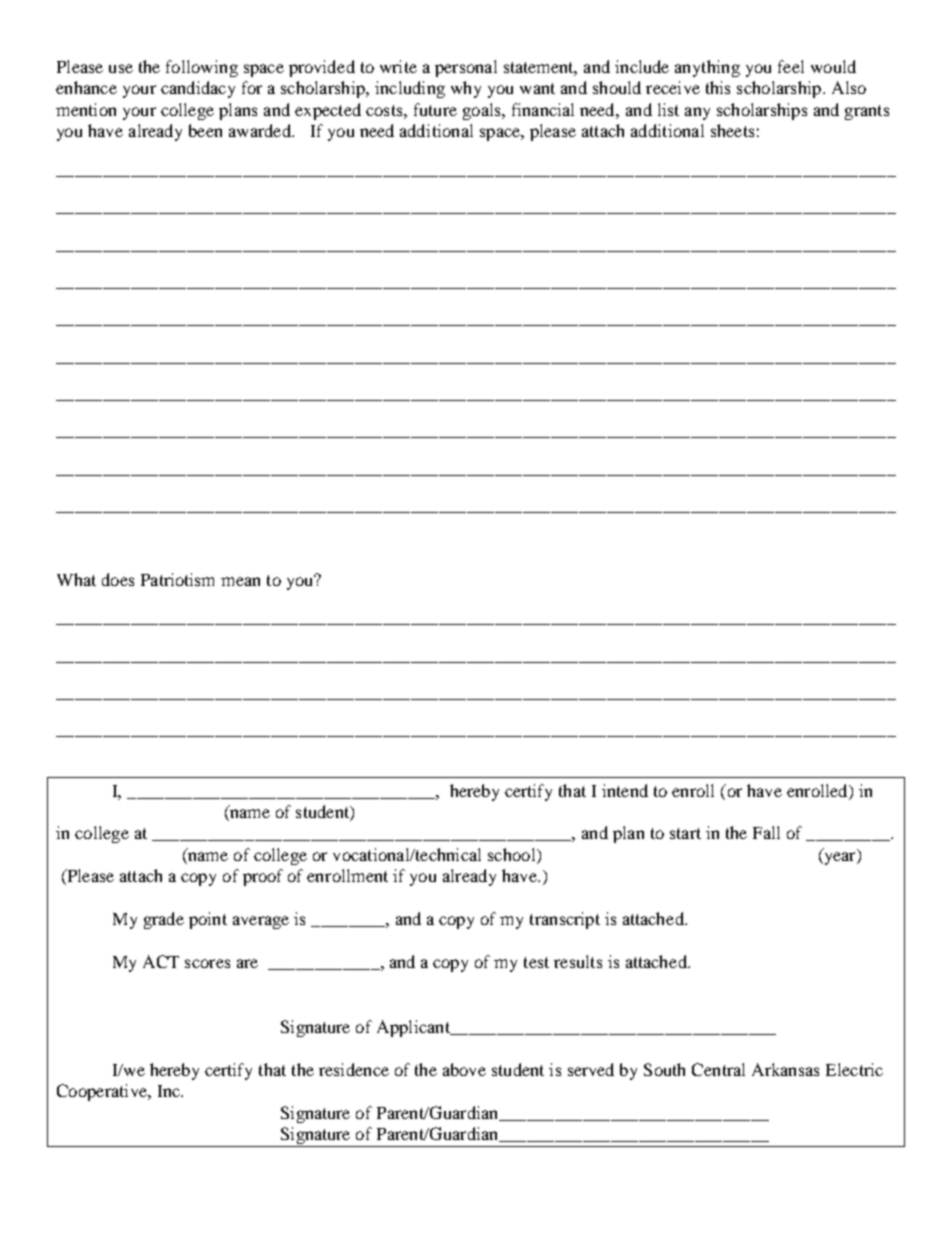  Describe the element at coordinates (103, 1092) in the page. I see `Cooperative` at that location.
